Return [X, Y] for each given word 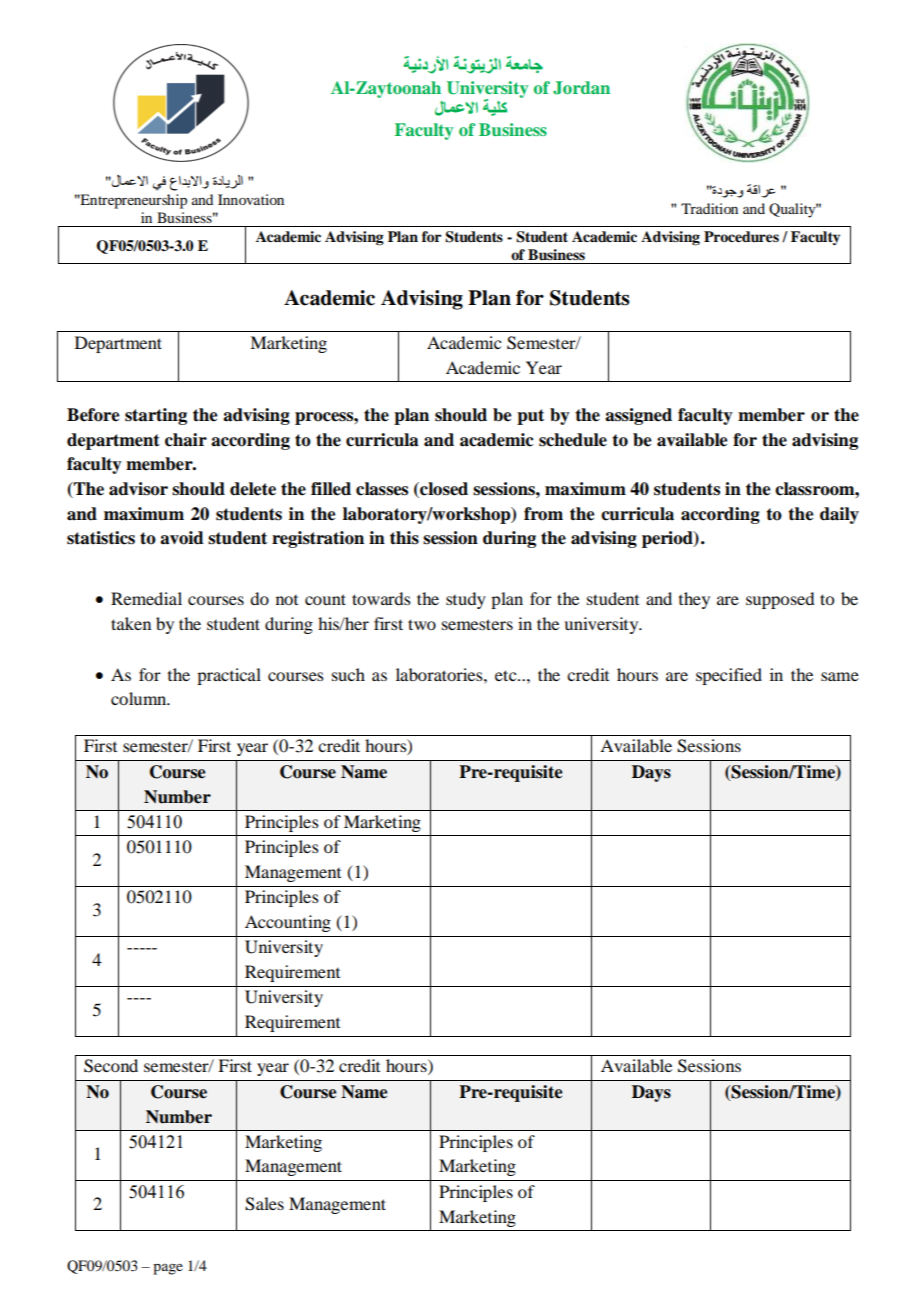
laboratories [440, 674]
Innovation [251, 199]
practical [229, 676]
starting [156, 416]
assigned [638, 416]
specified [729, 676]
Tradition [709, 208]
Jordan [581, 88]
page [168, 1269]
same [840, 676]
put [530, 417]
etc [507, 675]
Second [111, 1066]
